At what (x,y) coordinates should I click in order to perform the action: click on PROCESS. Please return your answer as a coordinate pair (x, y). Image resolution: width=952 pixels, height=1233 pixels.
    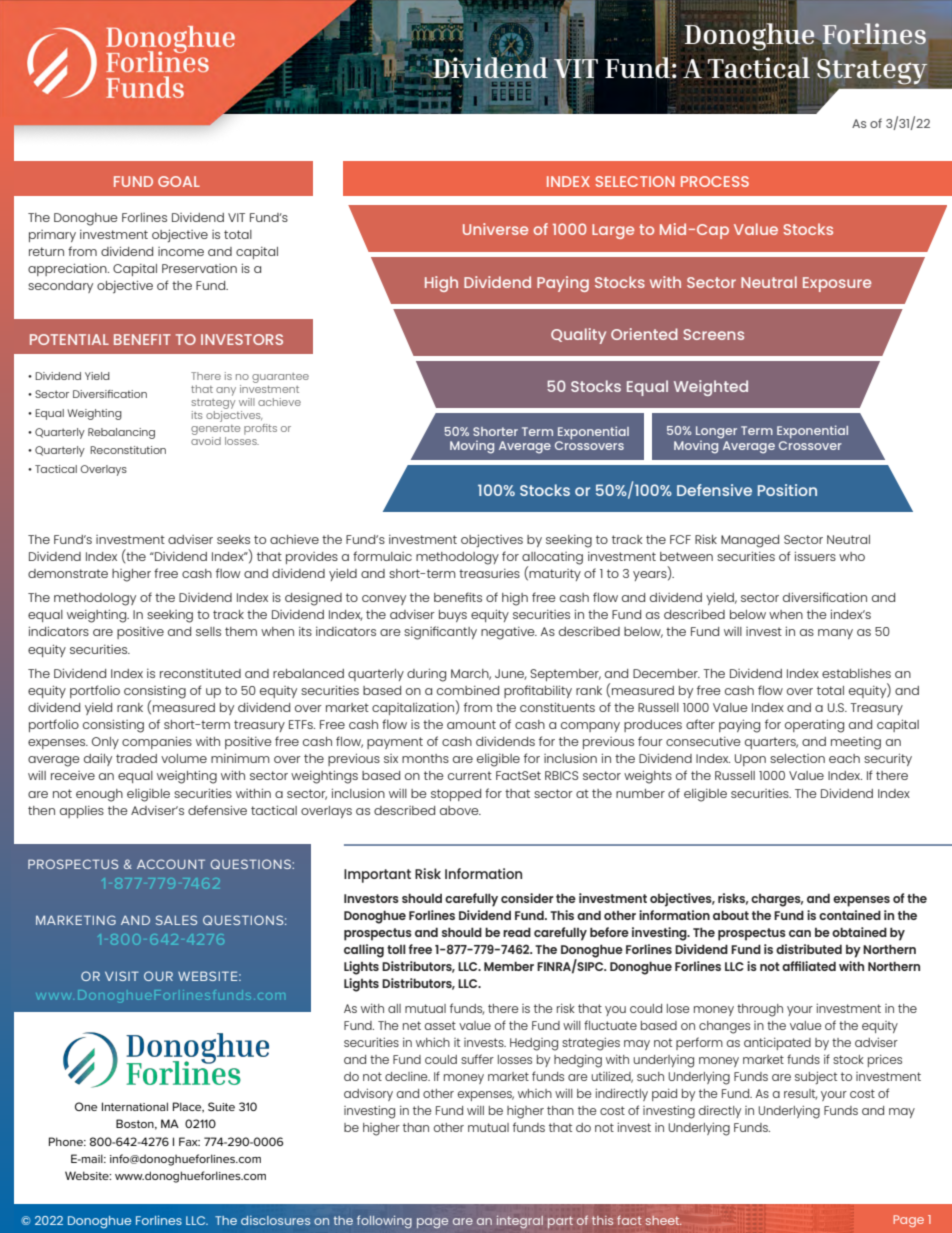
    Looking at the image, I should click on (715, 181).
